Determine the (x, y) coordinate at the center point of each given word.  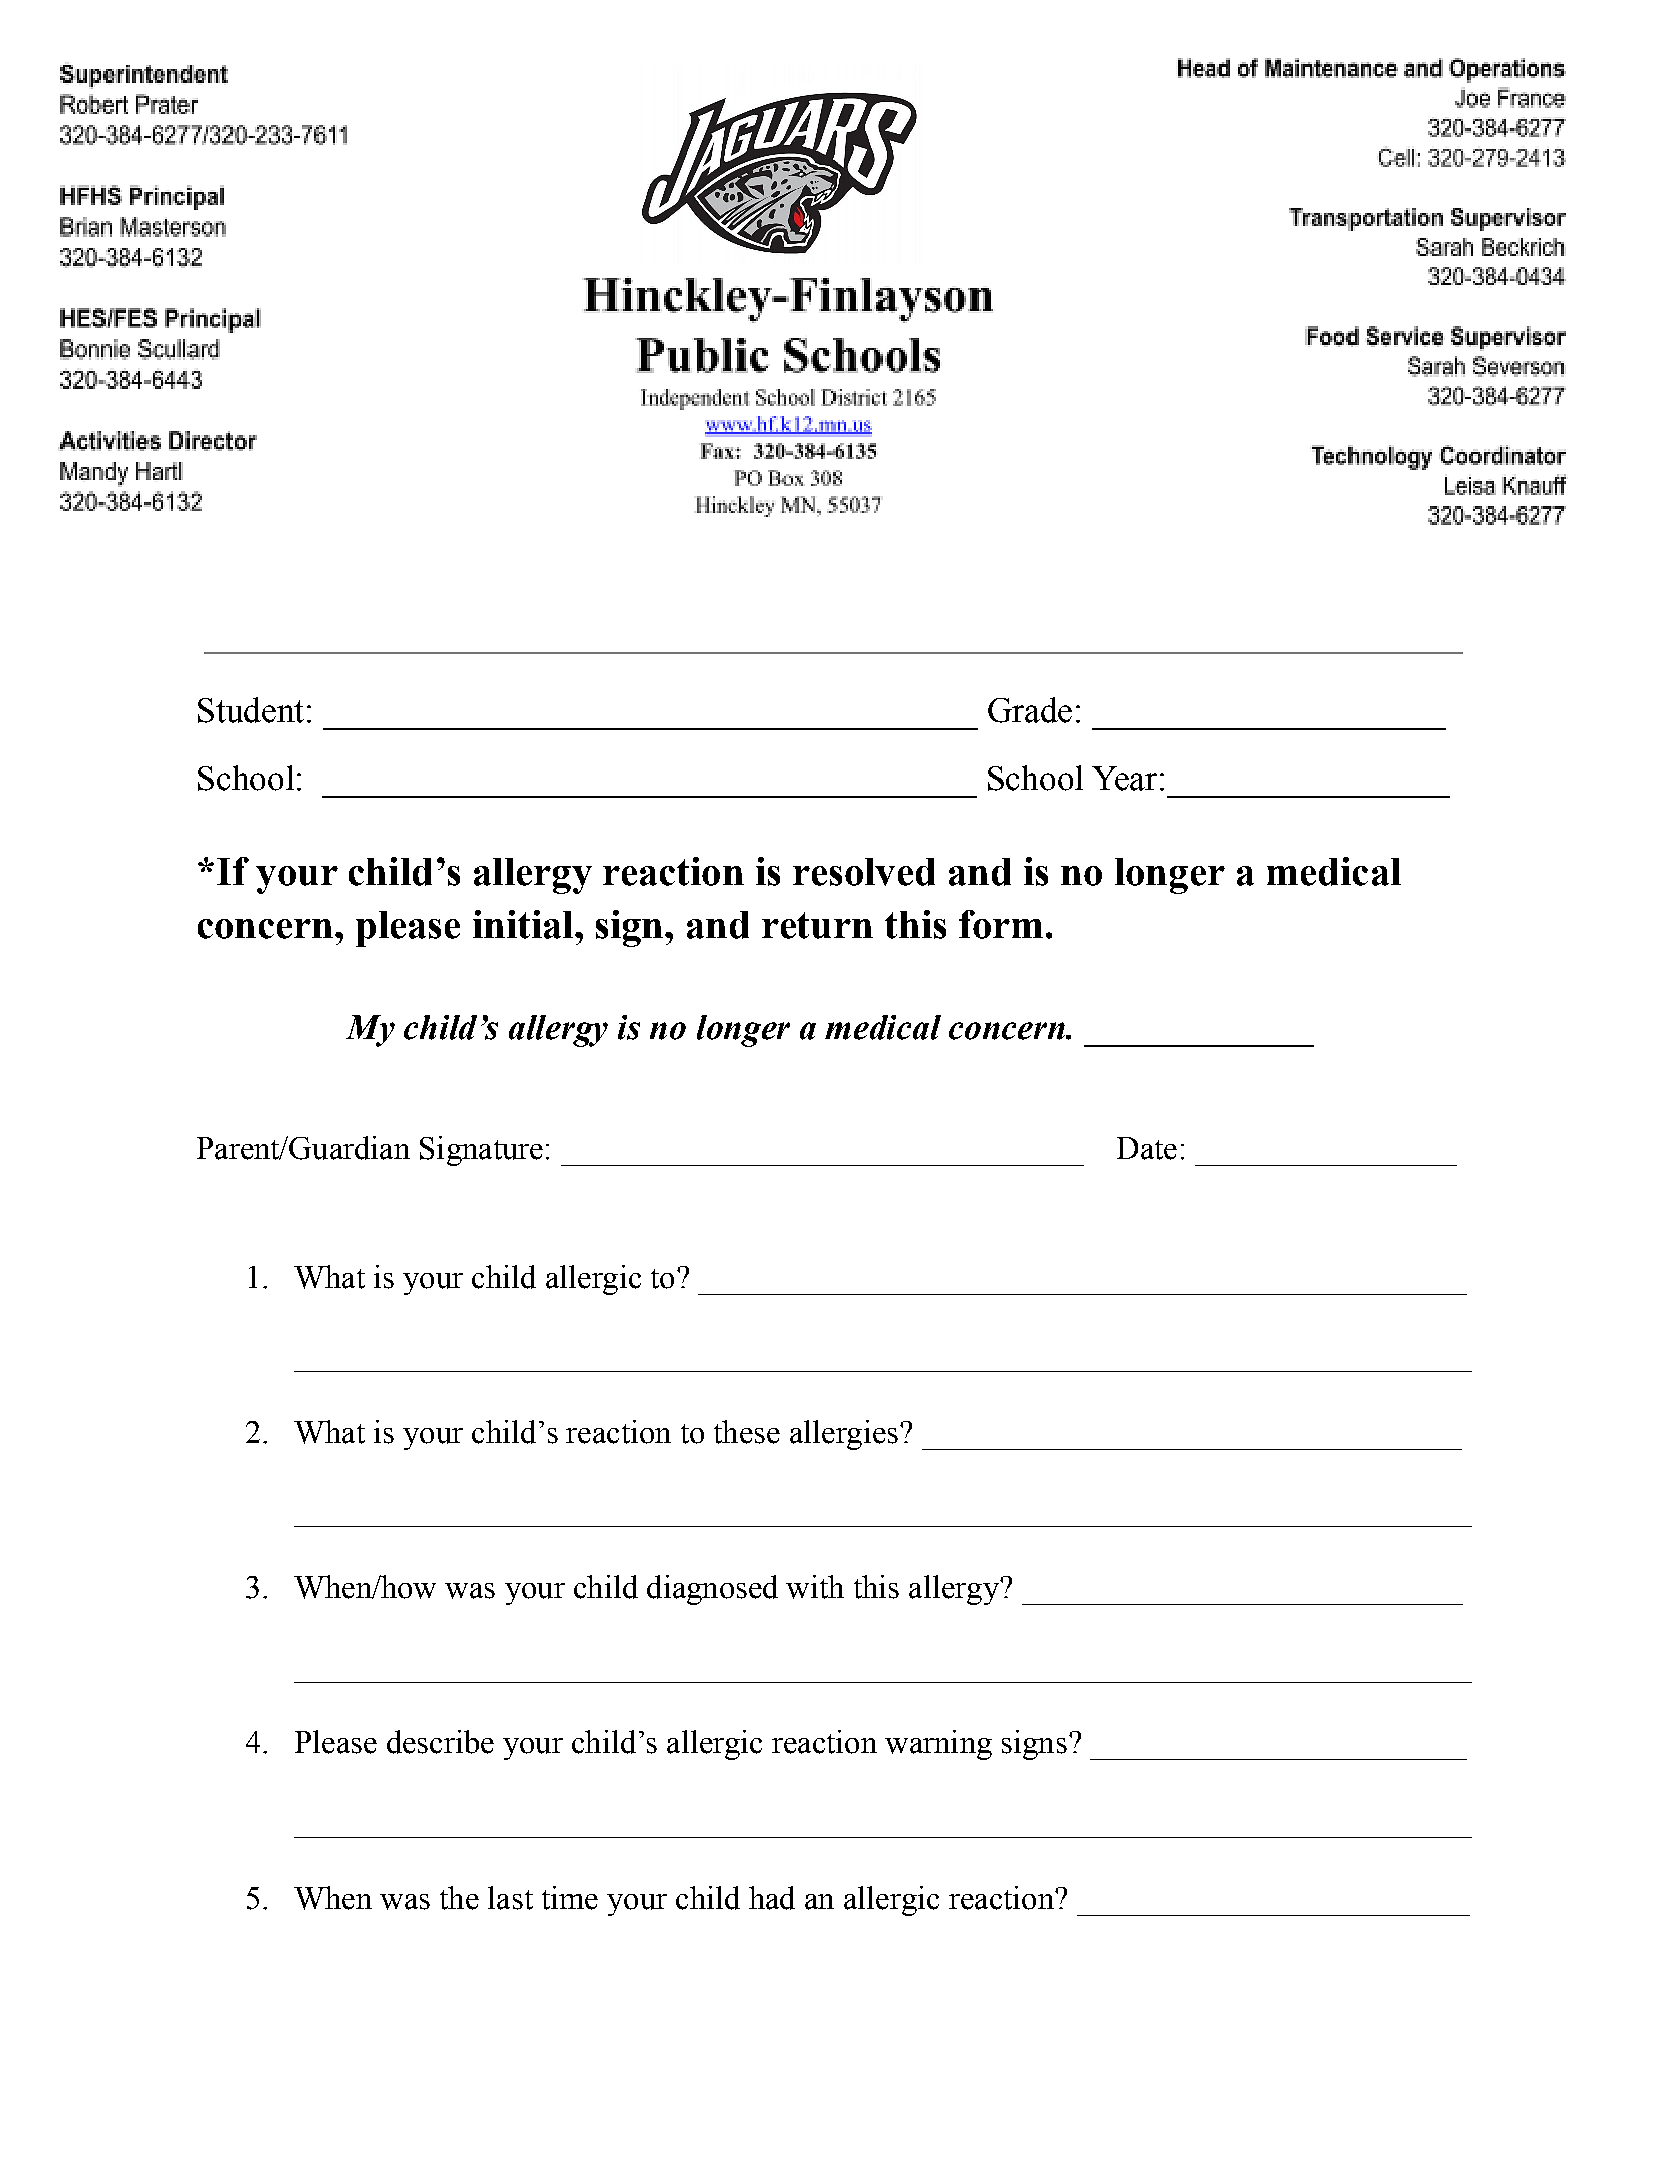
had (772, 1898)
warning (938, 1745)
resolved (864, 872)
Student (251, 710)
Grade (1030, 710)
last (510, 1898)
